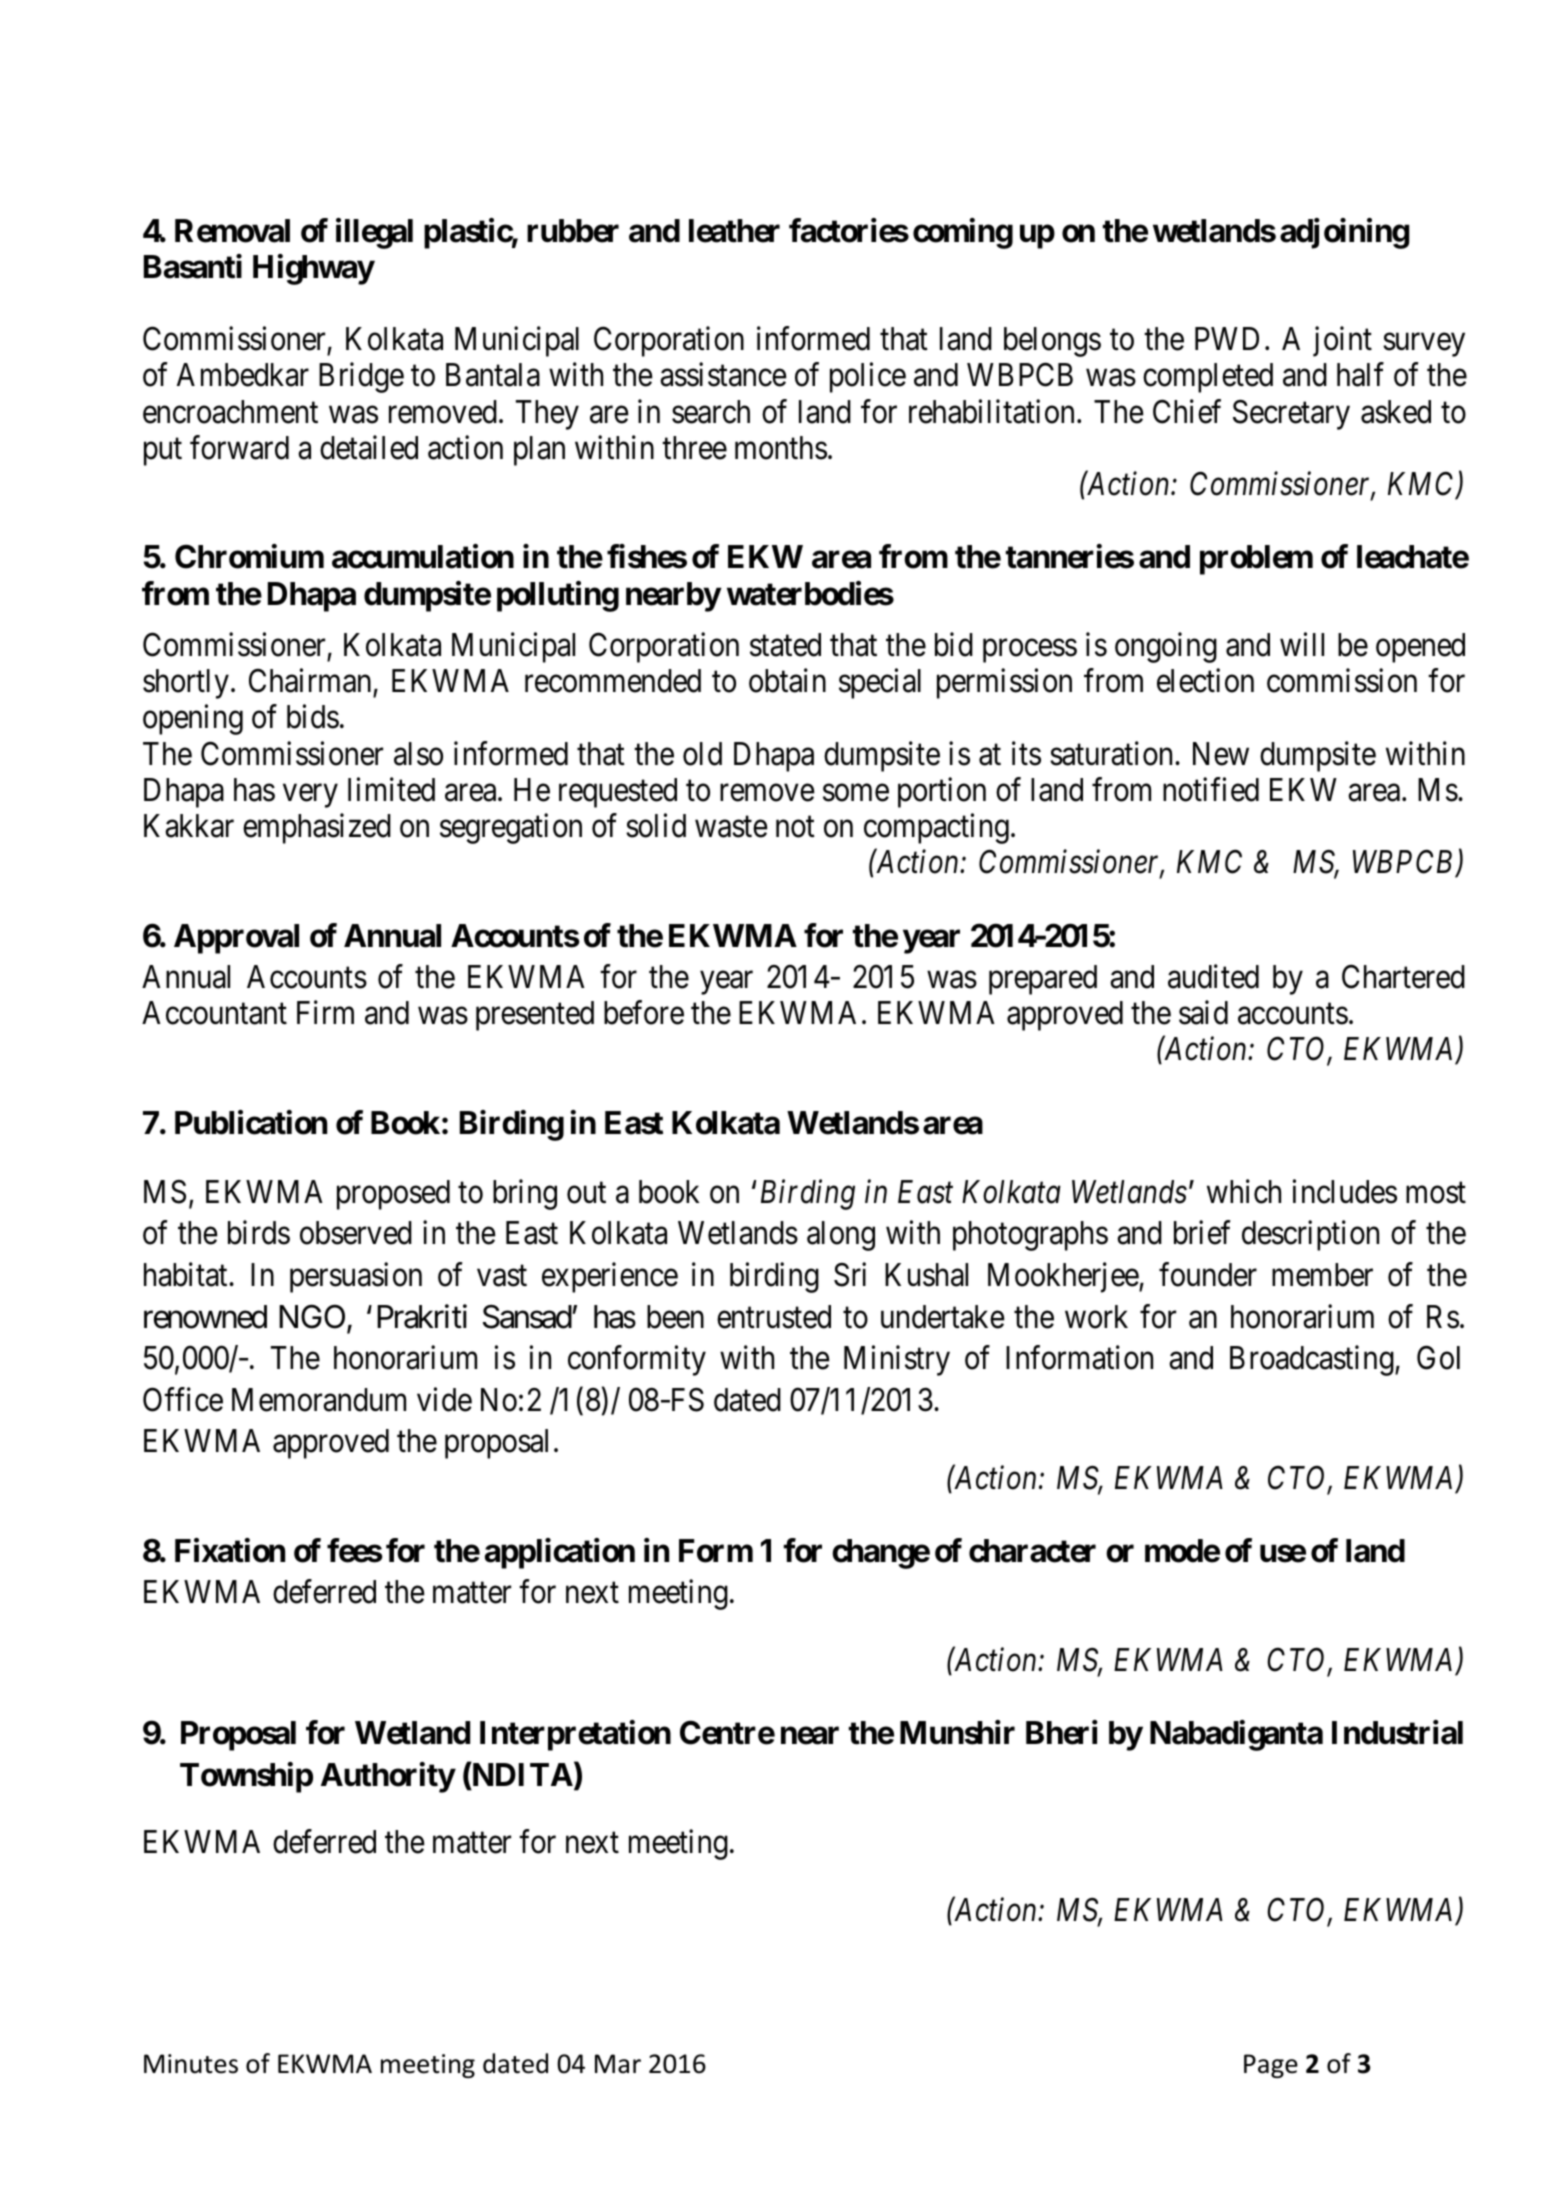 The width and height of the screenshot is (1564, 2212). I want to click on Chairman, so click(311, 682).
